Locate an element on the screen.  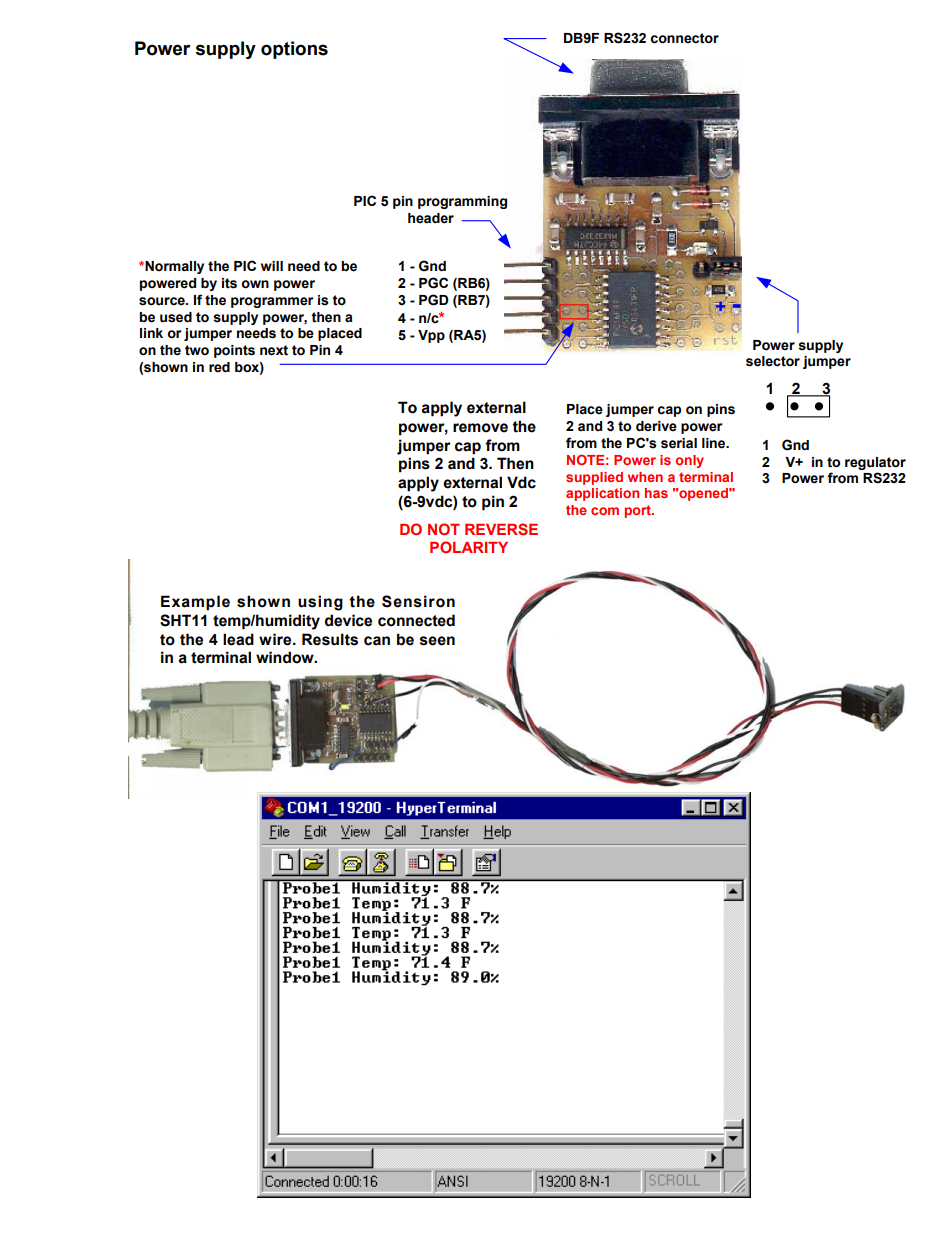
header is located at coordinates (431, 218).
